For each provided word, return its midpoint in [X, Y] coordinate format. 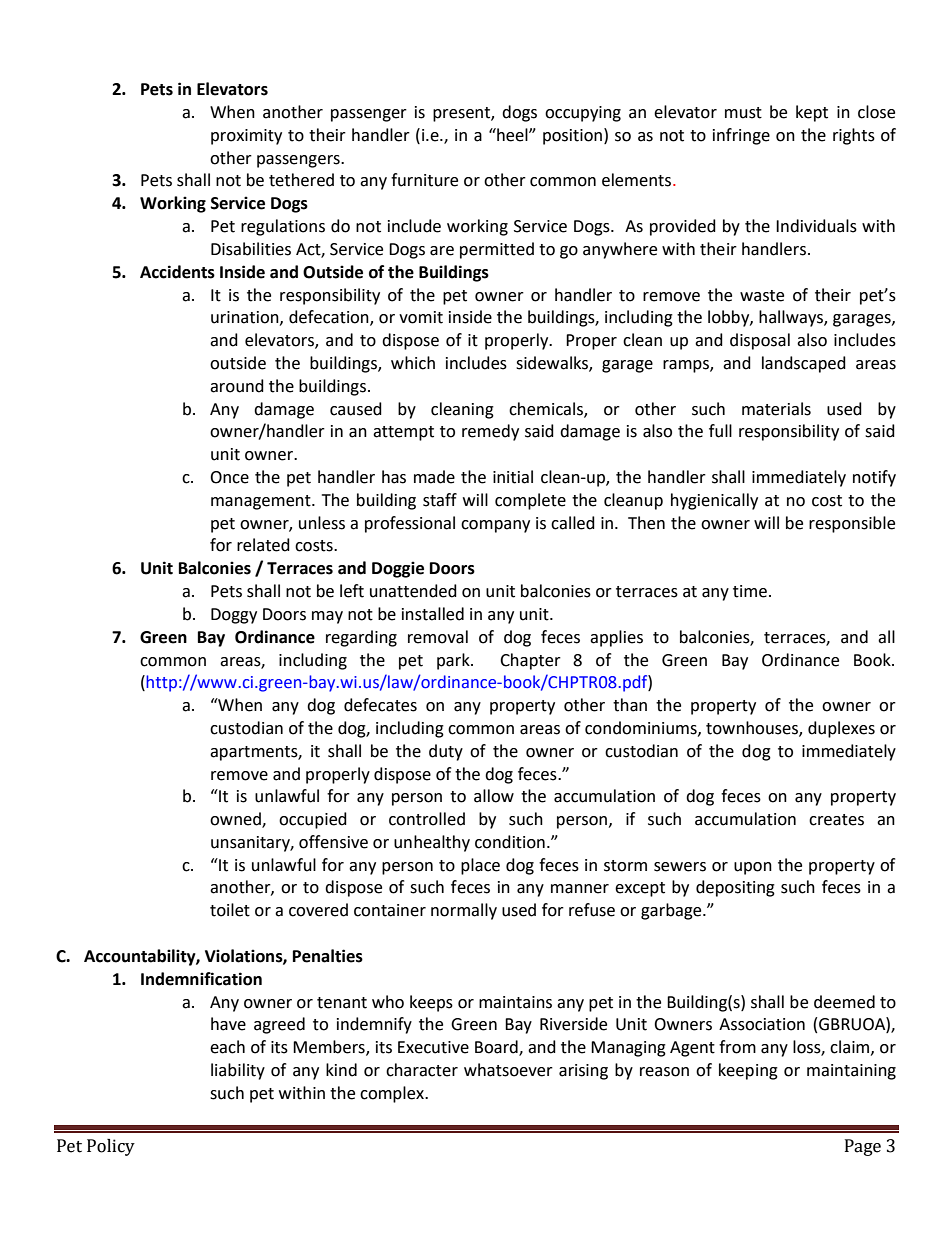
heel [512, 135]
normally [464, 911]
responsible [852, 524]
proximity [246, 137]
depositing [735, 888]
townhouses [753, 729]
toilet [230, 910]
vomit [421, 317]
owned [236, 820]
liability [238, 1071]
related [263, 545]
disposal [760, 341]
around [237, 386]
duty [446, 752]
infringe [741, 136]
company [495, 526]
